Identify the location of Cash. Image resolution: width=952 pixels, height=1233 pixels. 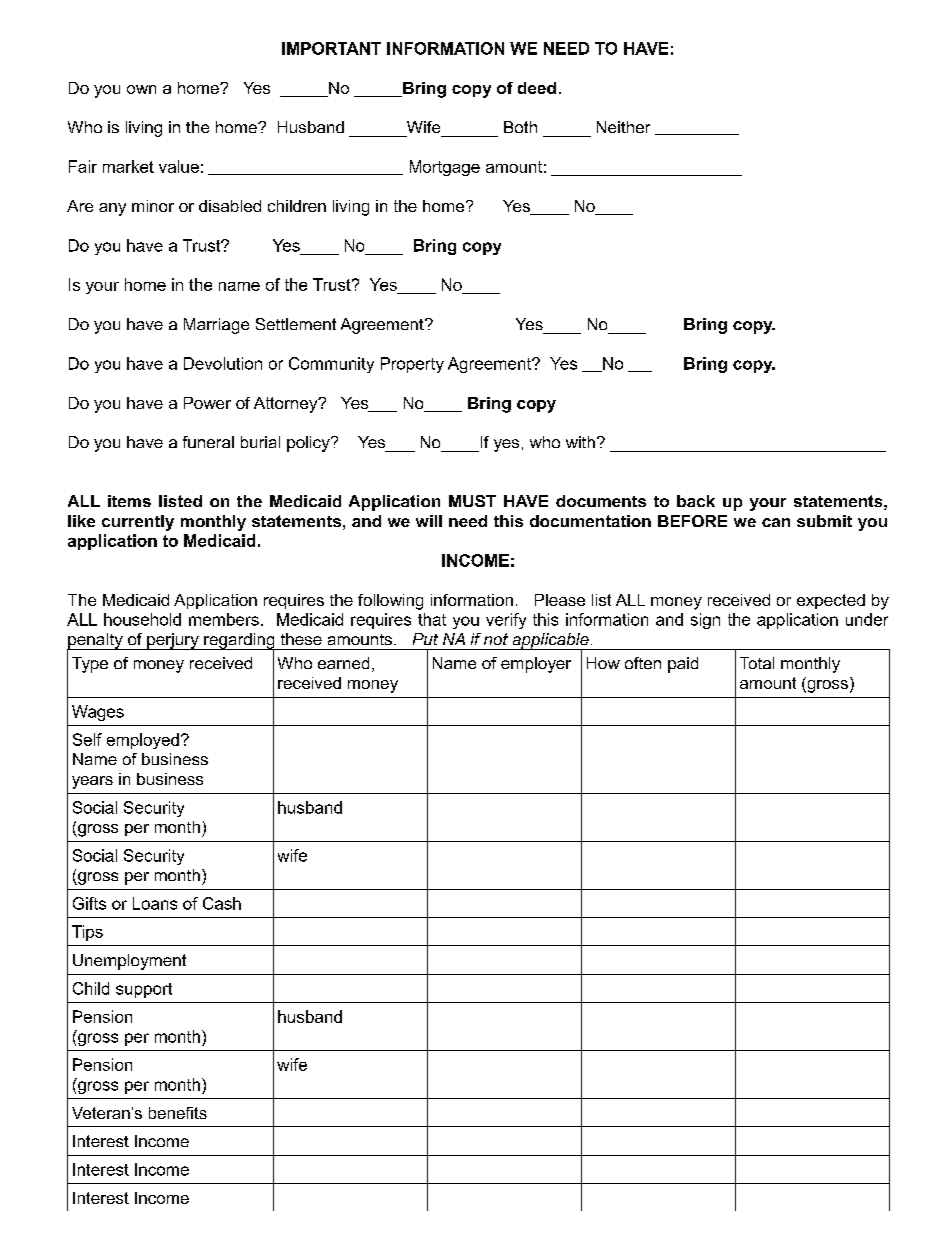
(222, 903).
